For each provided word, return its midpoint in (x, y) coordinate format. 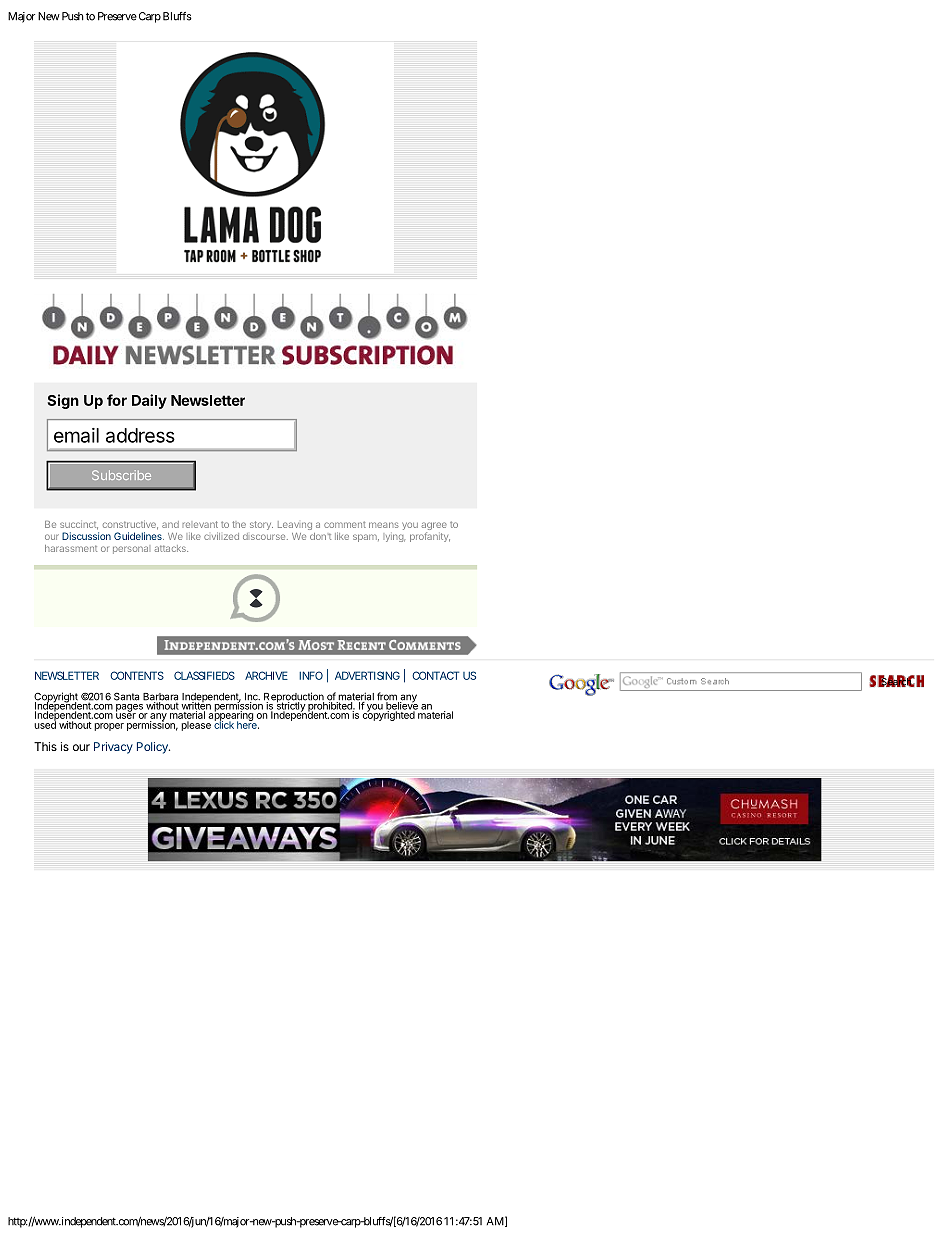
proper (109, 727)
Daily (149, 401)
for (117, 400)
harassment (71, 548)
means (384, 525)
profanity (430, 537)
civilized (221, 536)
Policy (153, 748)
